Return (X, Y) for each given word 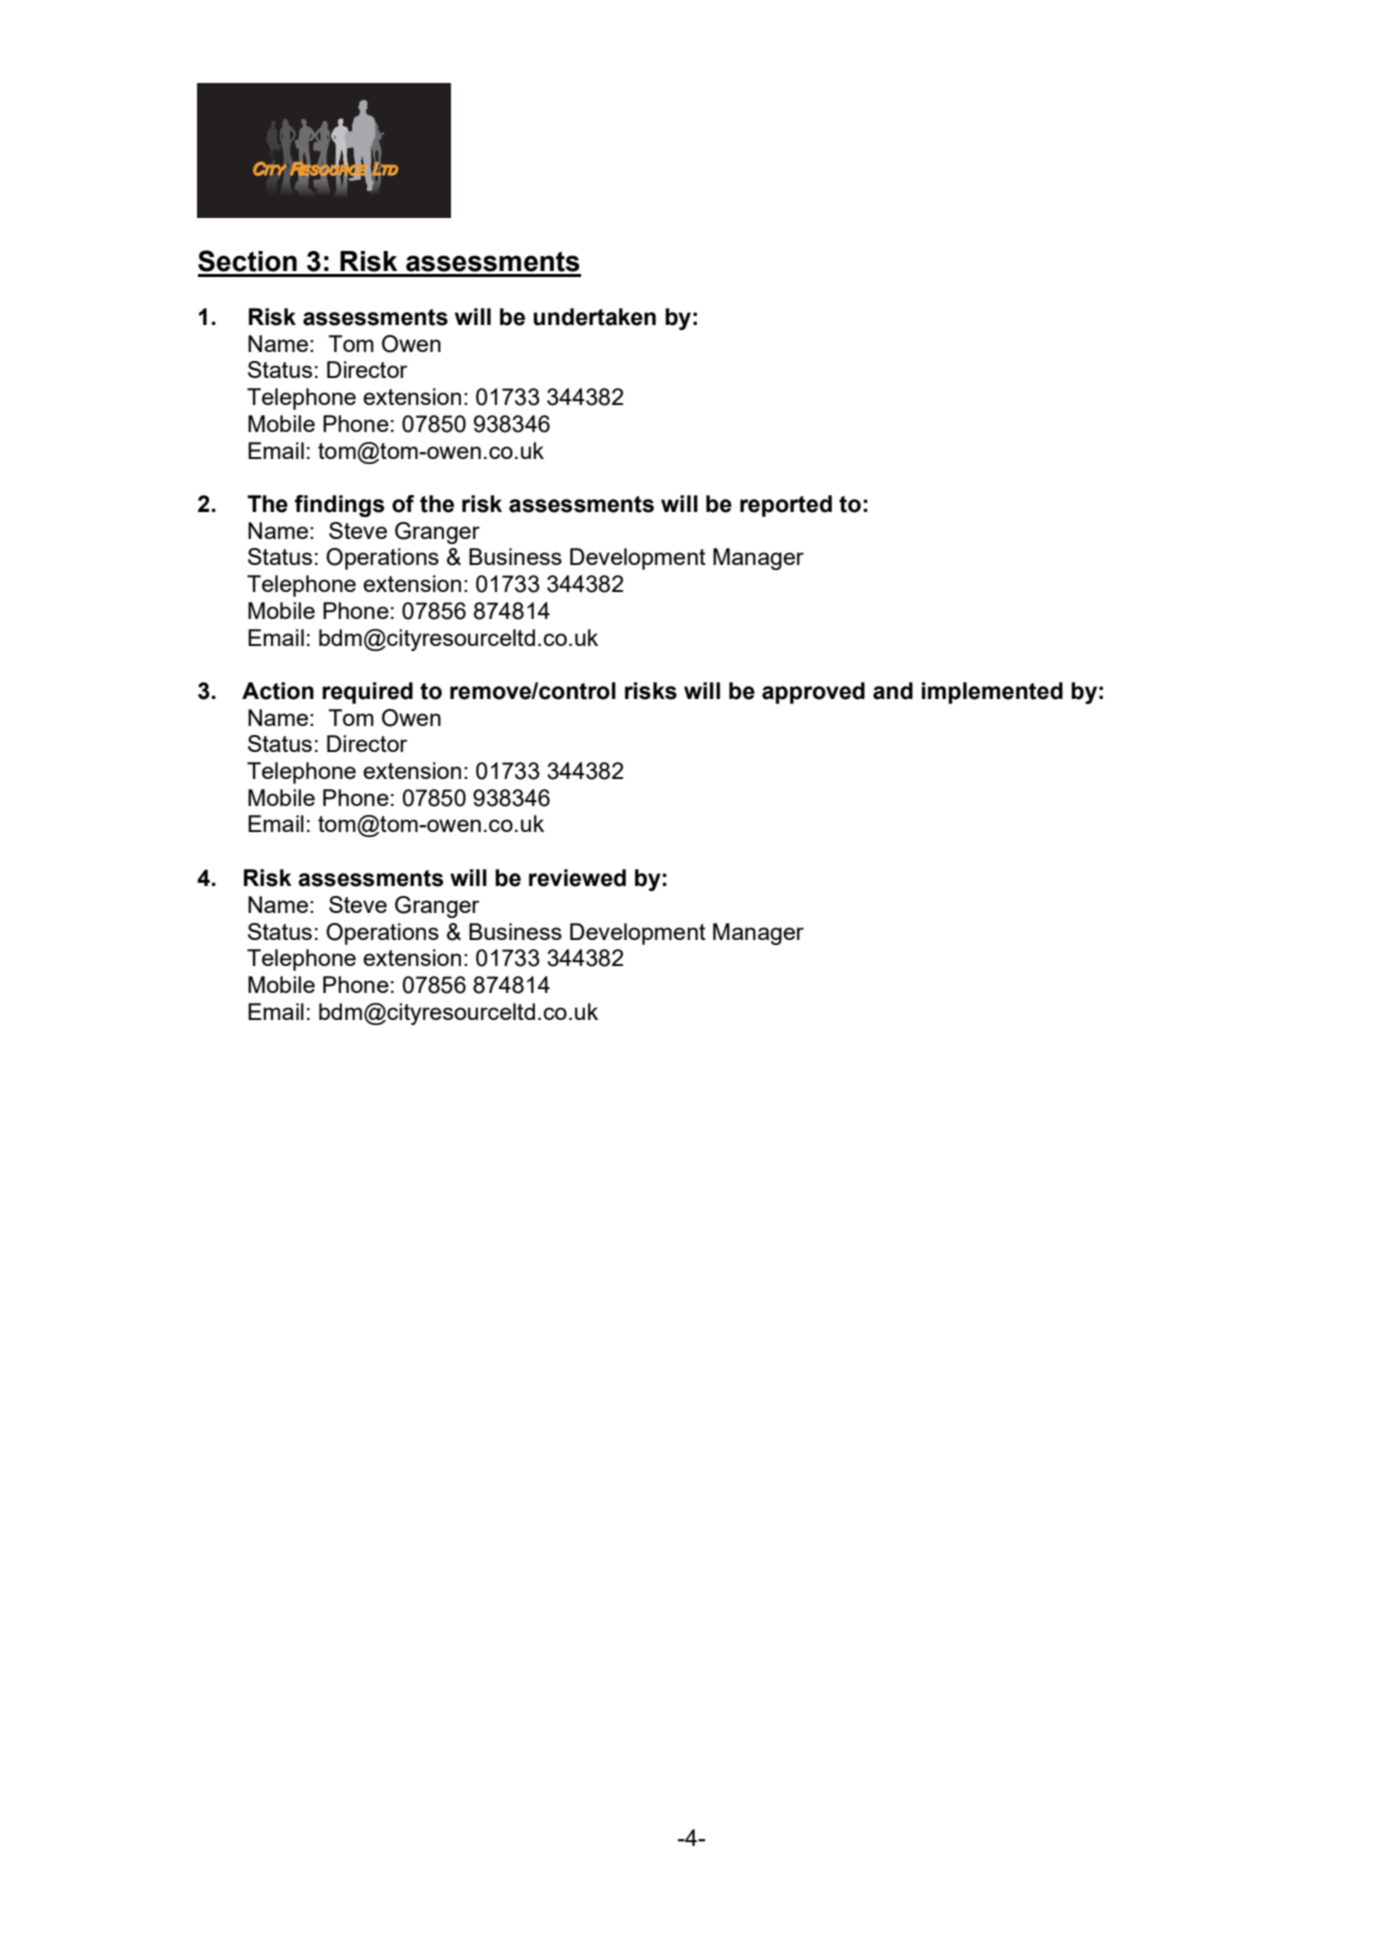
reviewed (577, 878)
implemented (992, 693)
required (367, 693)
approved (813, 693)
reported (786, 506)
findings (339, 506)
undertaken (594, 317)
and (893, 691)
